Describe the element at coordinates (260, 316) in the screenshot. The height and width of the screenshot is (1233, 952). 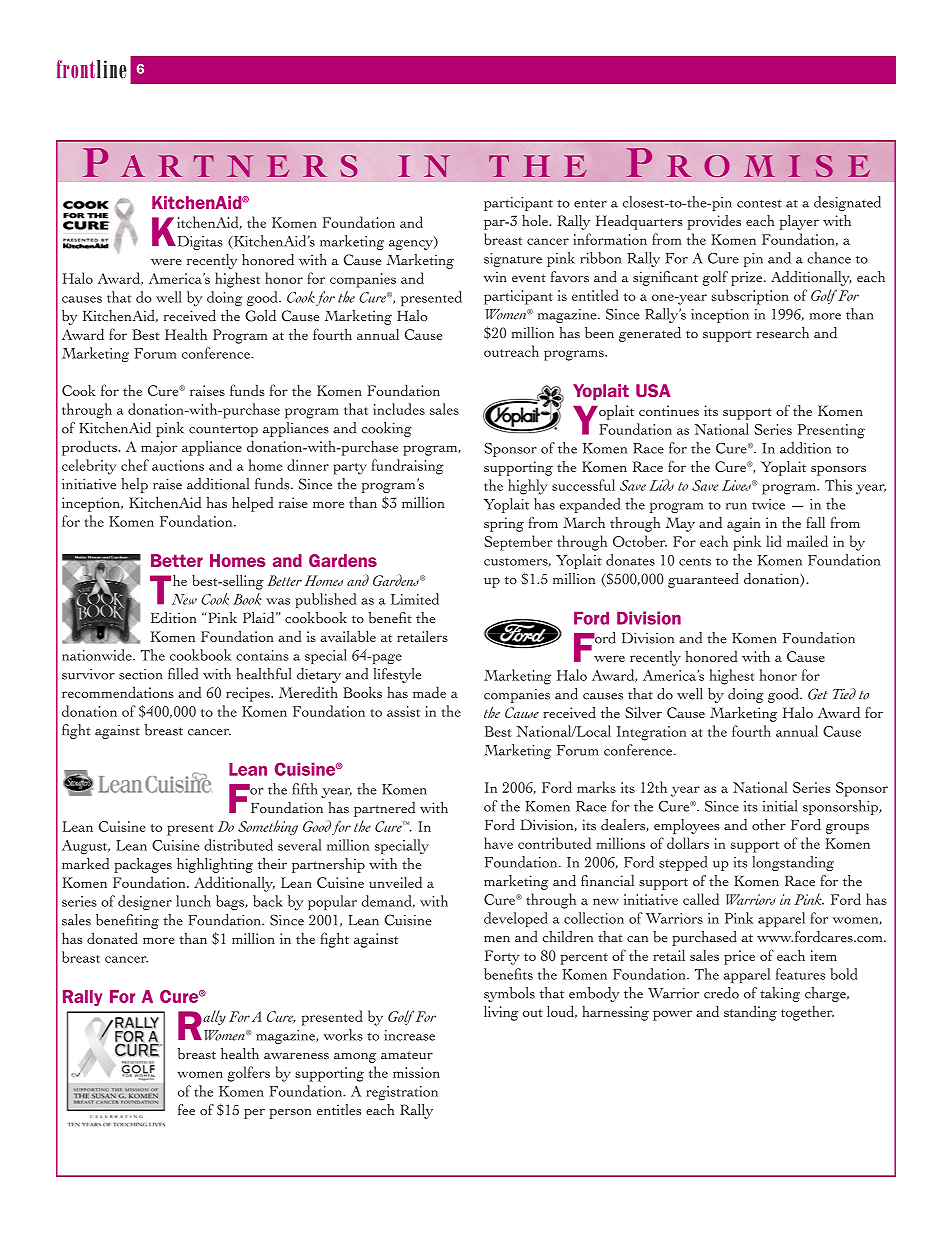
I see `Gold` at that location.
